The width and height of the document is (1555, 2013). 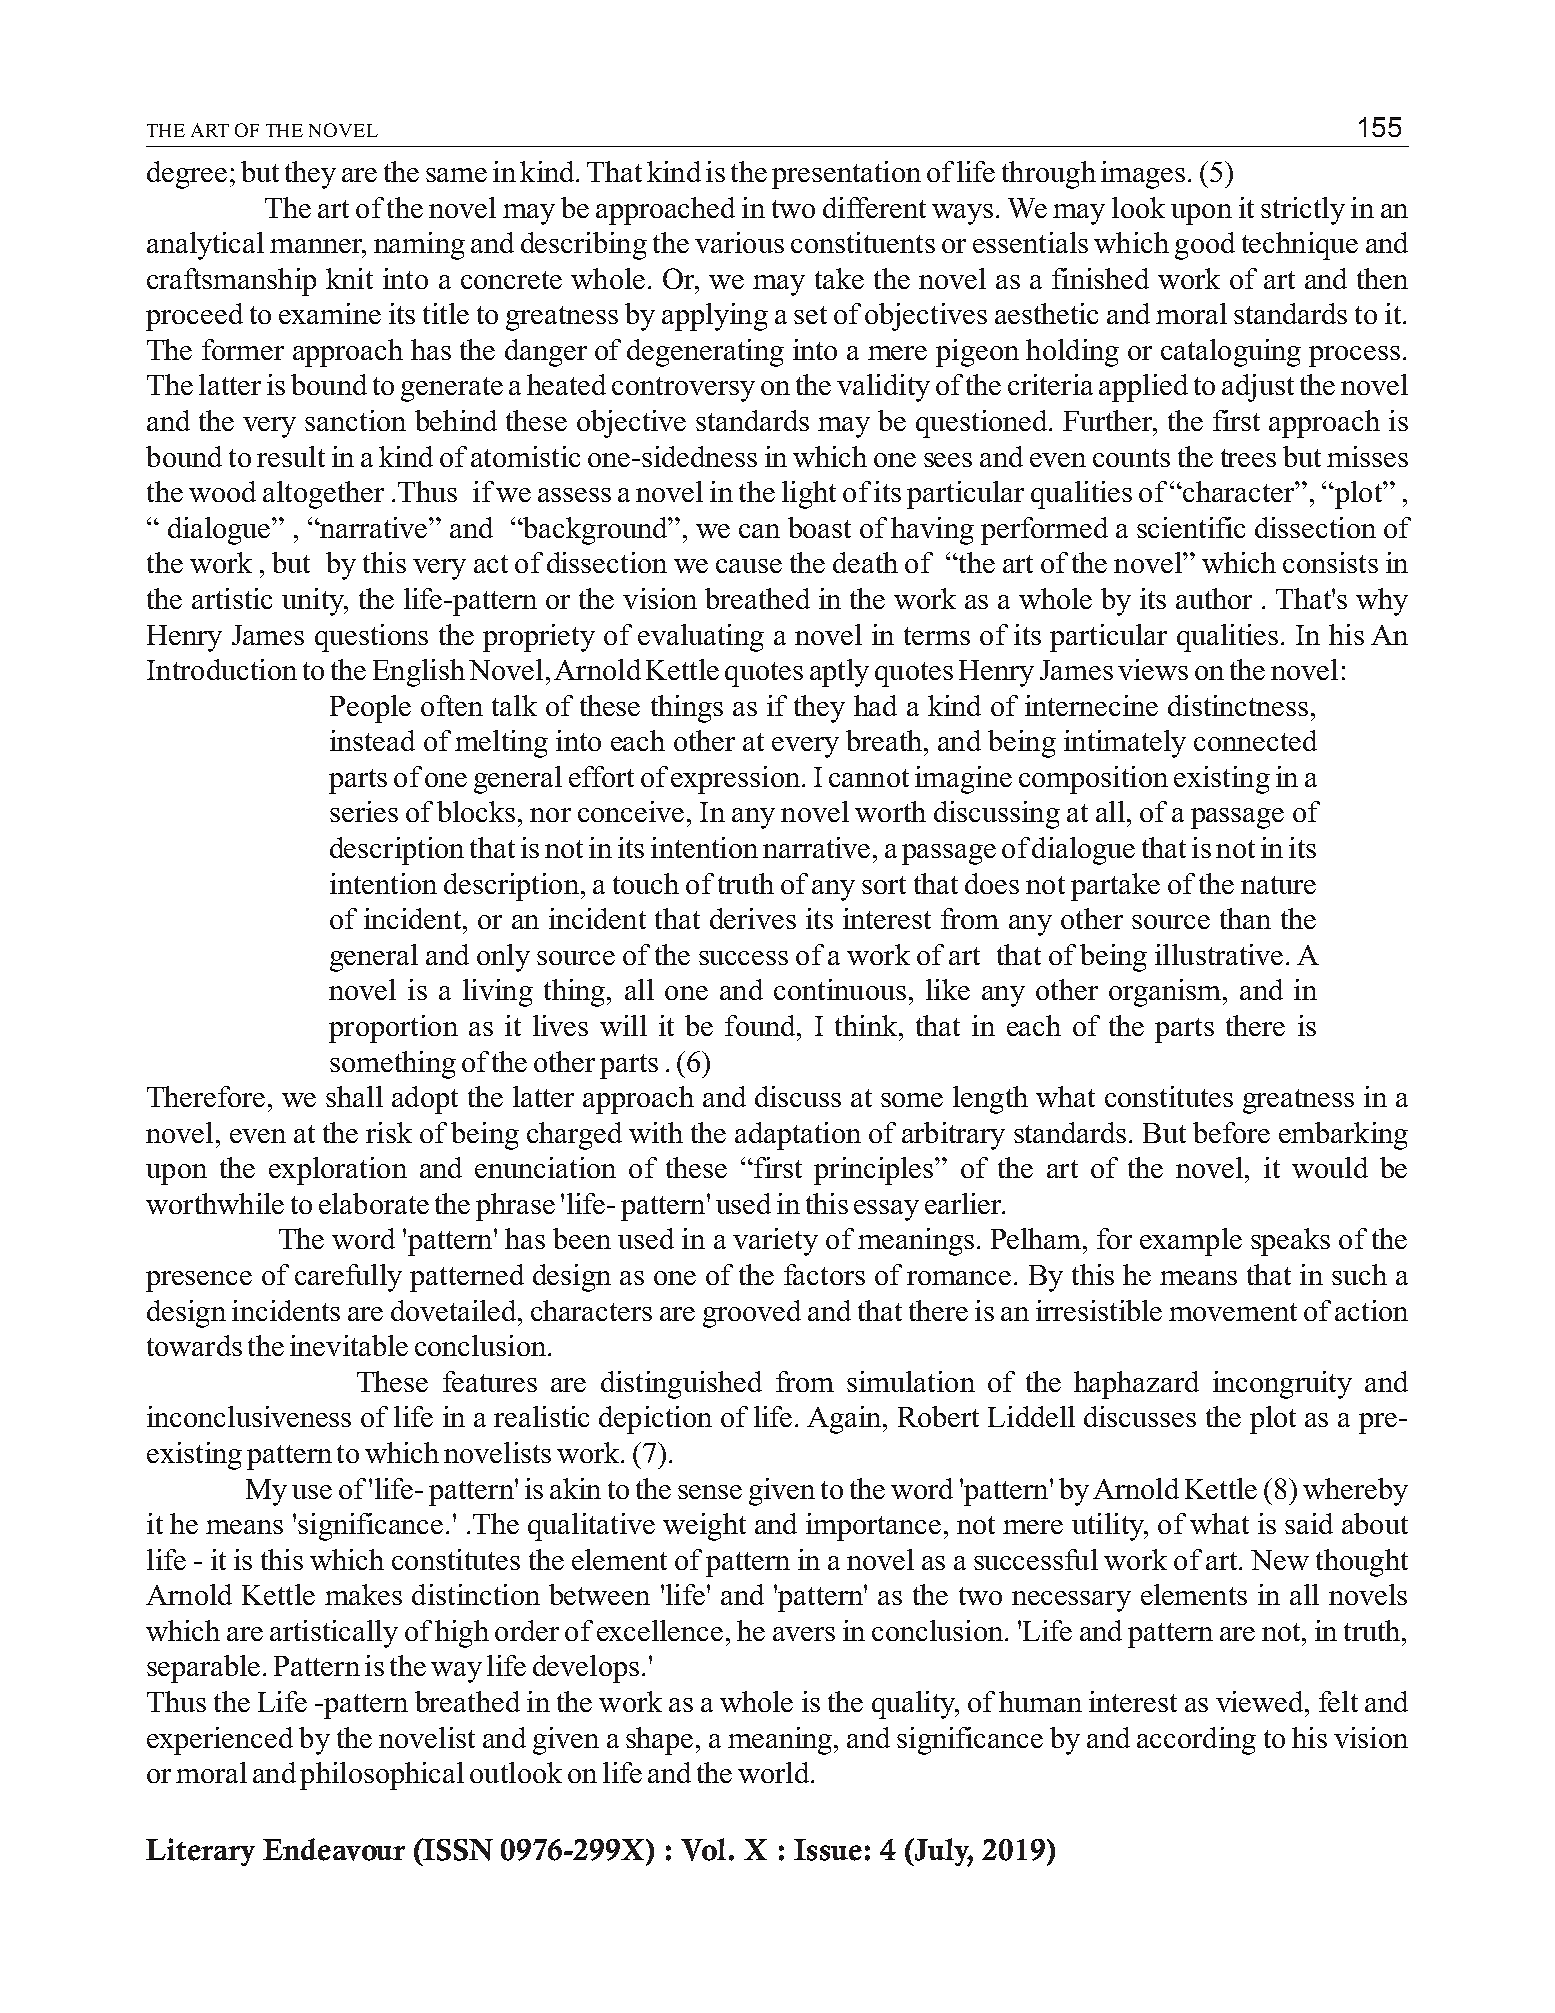 What do you see at coordinates (1191, 527) in the document?
I see `scientific` at bounding box center [1191, 527].
